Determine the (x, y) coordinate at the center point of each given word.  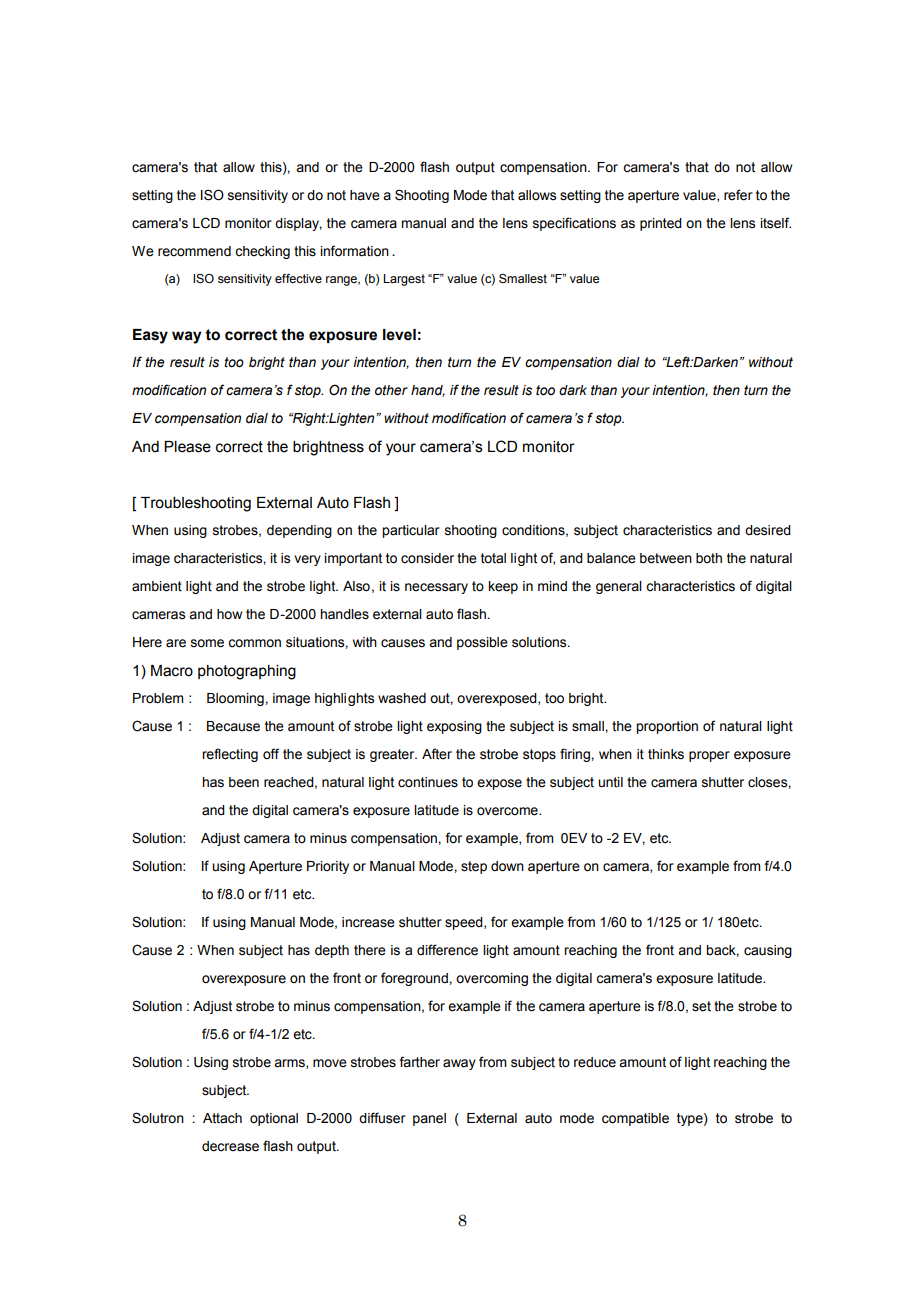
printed (661, 224)
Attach (222, 1118)
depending (299, 531)
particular (411, 531)
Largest (404, 280)
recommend (194, 251)
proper (709, 756)
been (244, 782)
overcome (508, 811)
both (709, 558)
